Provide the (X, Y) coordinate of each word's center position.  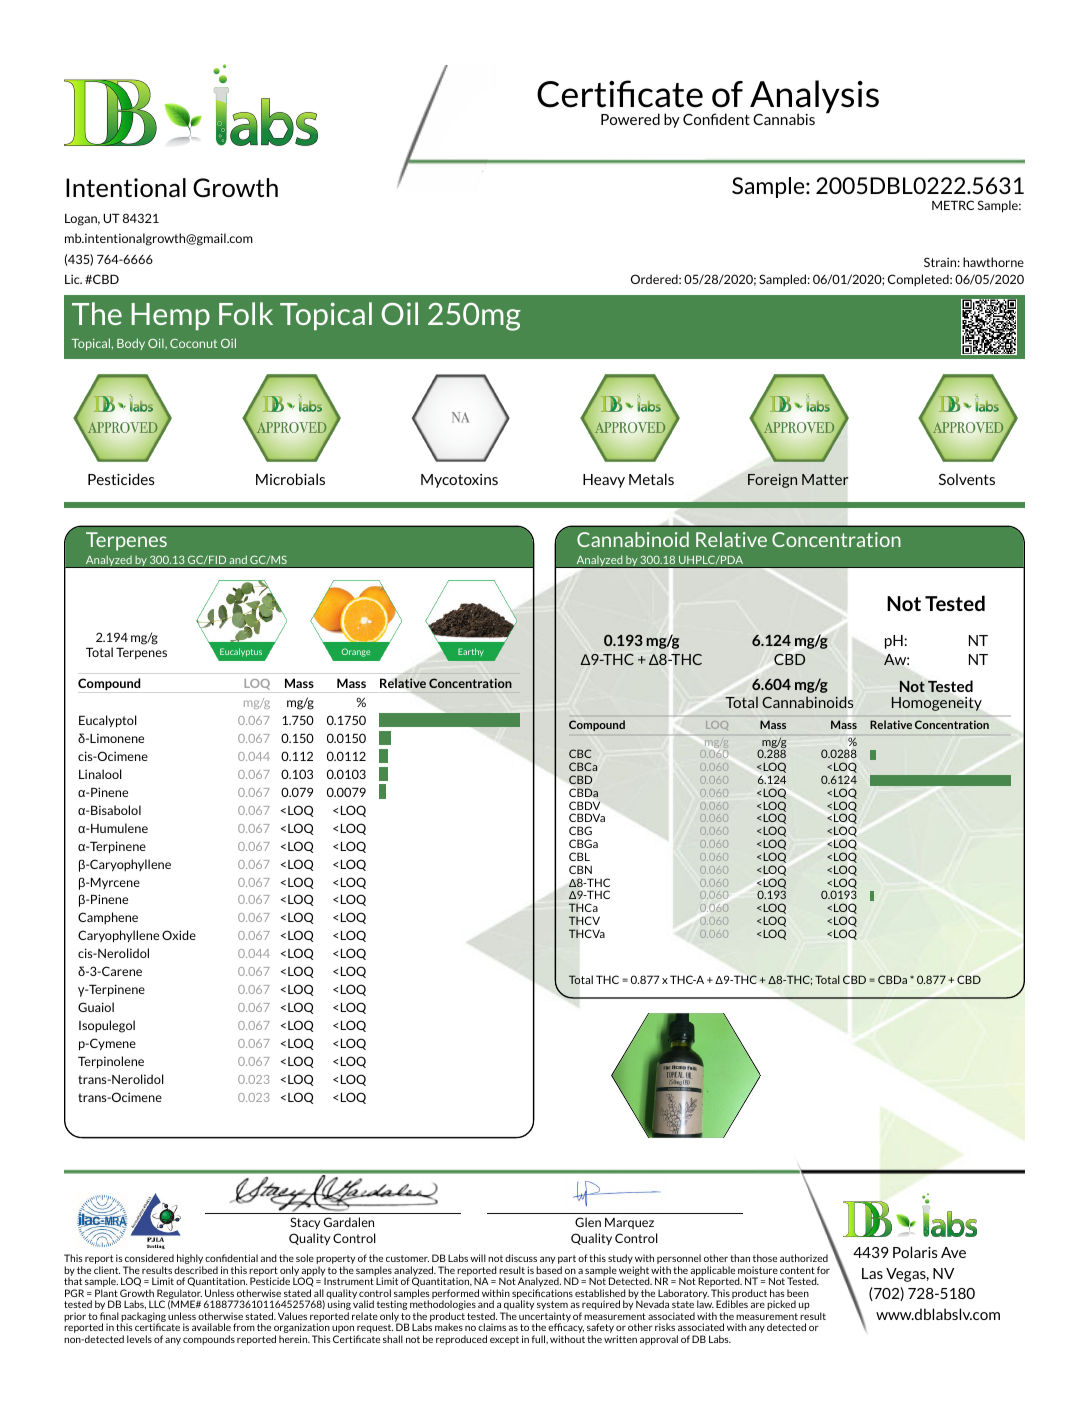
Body (131, 344)
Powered (630, 119)
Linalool (100, 774)
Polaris (915, 1252)
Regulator (178, 1295)
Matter (825, 479)
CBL (579, 856)
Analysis (814, 98)
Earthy (471, 652)
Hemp (170, 316)
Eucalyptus (241, 652)
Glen (588, 1222)
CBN (580, 869)
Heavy (604, 481)
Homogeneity (937, 704)
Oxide (179, 935)
